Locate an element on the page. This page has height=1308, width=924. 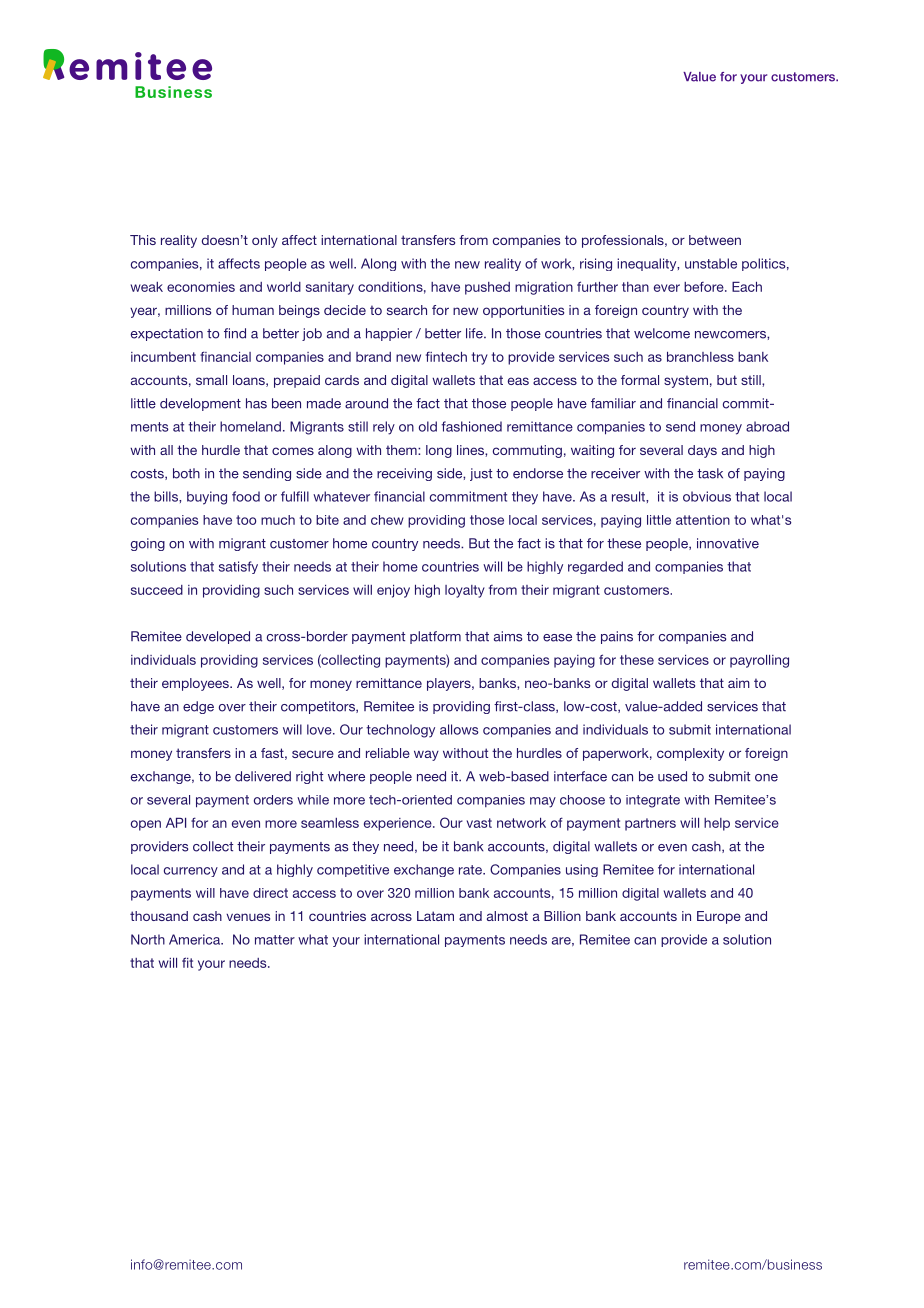
America is located at coordinates (196, 939).
